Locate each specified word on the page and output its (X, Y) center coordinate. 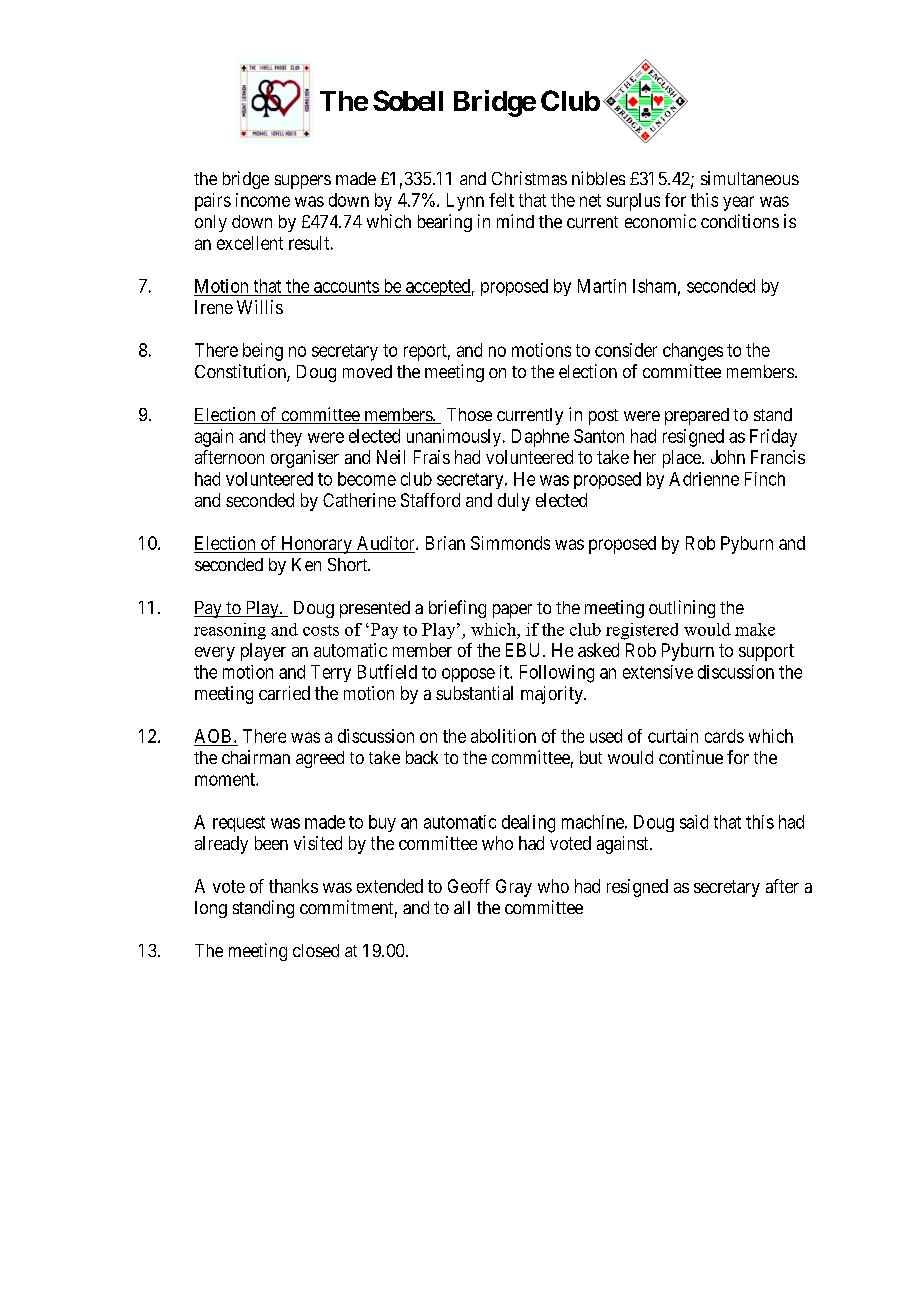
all (462, 907)
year (738, 203)
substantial (474, 693)
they (286, 438)
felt (501, 200)
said (694, 822)
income (263, 200)
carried (284, 693)
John (728, 457)
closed (316, 950)
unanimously (455, 438)
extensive (658, 672)
